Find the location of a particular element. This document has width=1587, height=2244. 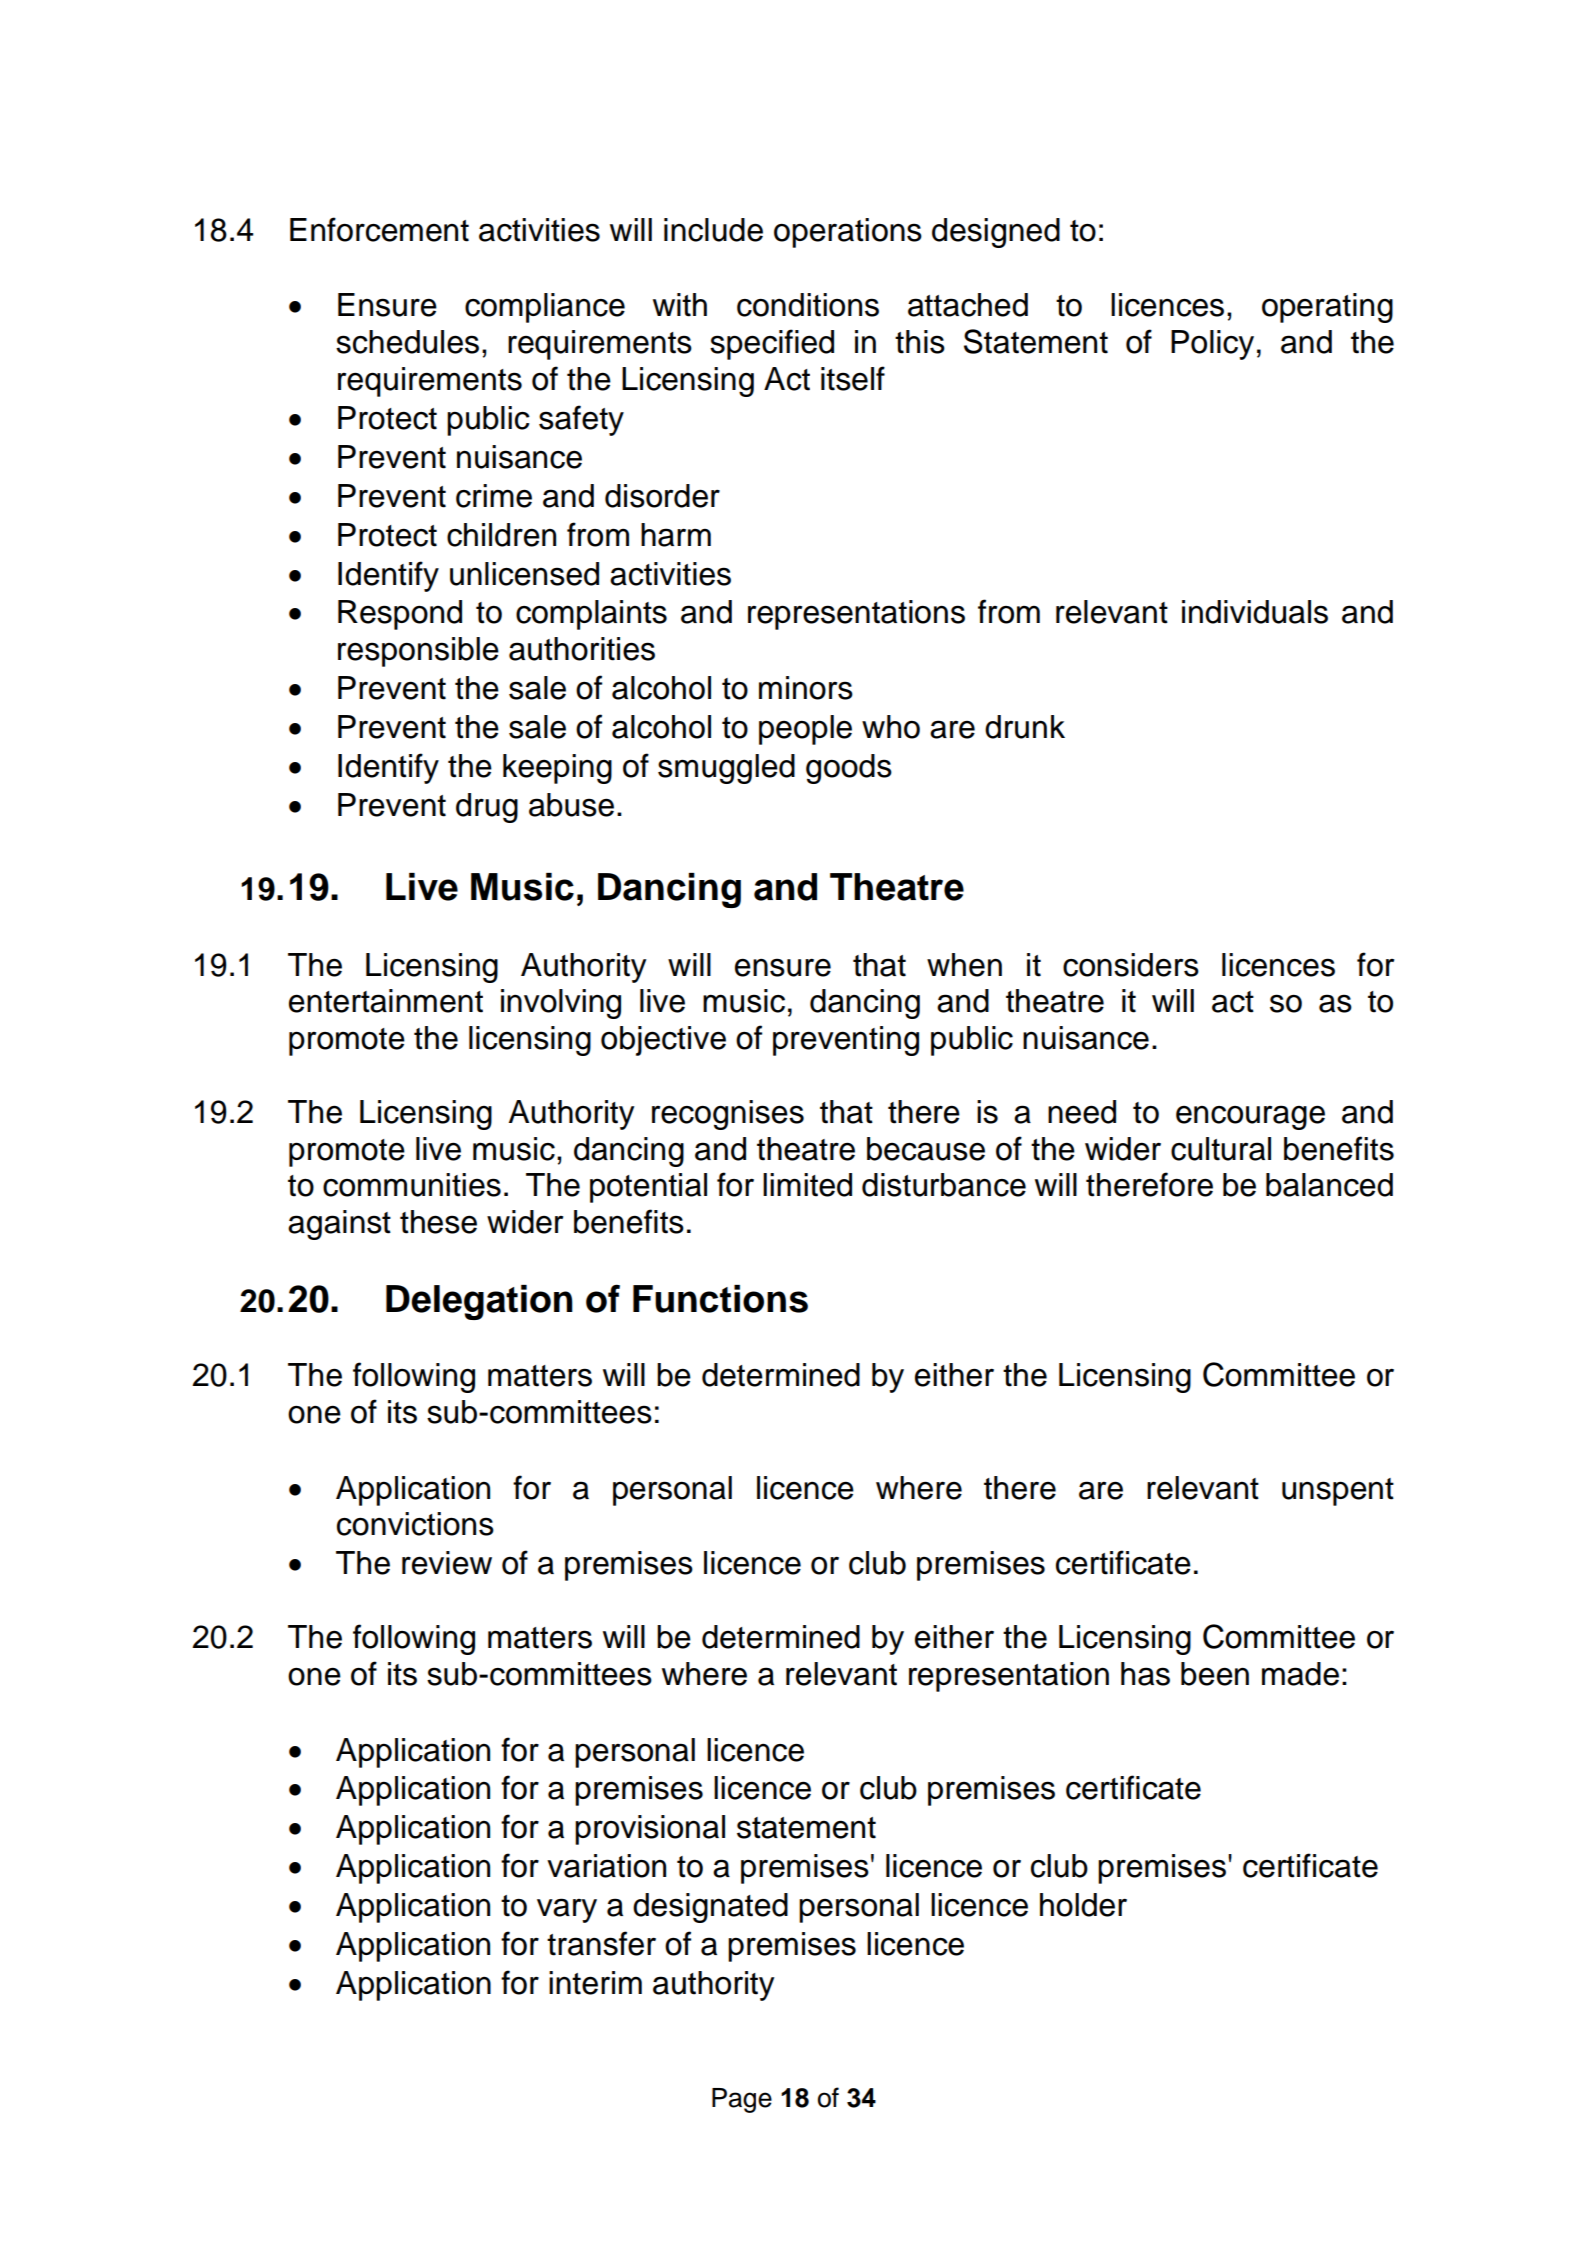

interim is located at coordinates (595, 1983).
